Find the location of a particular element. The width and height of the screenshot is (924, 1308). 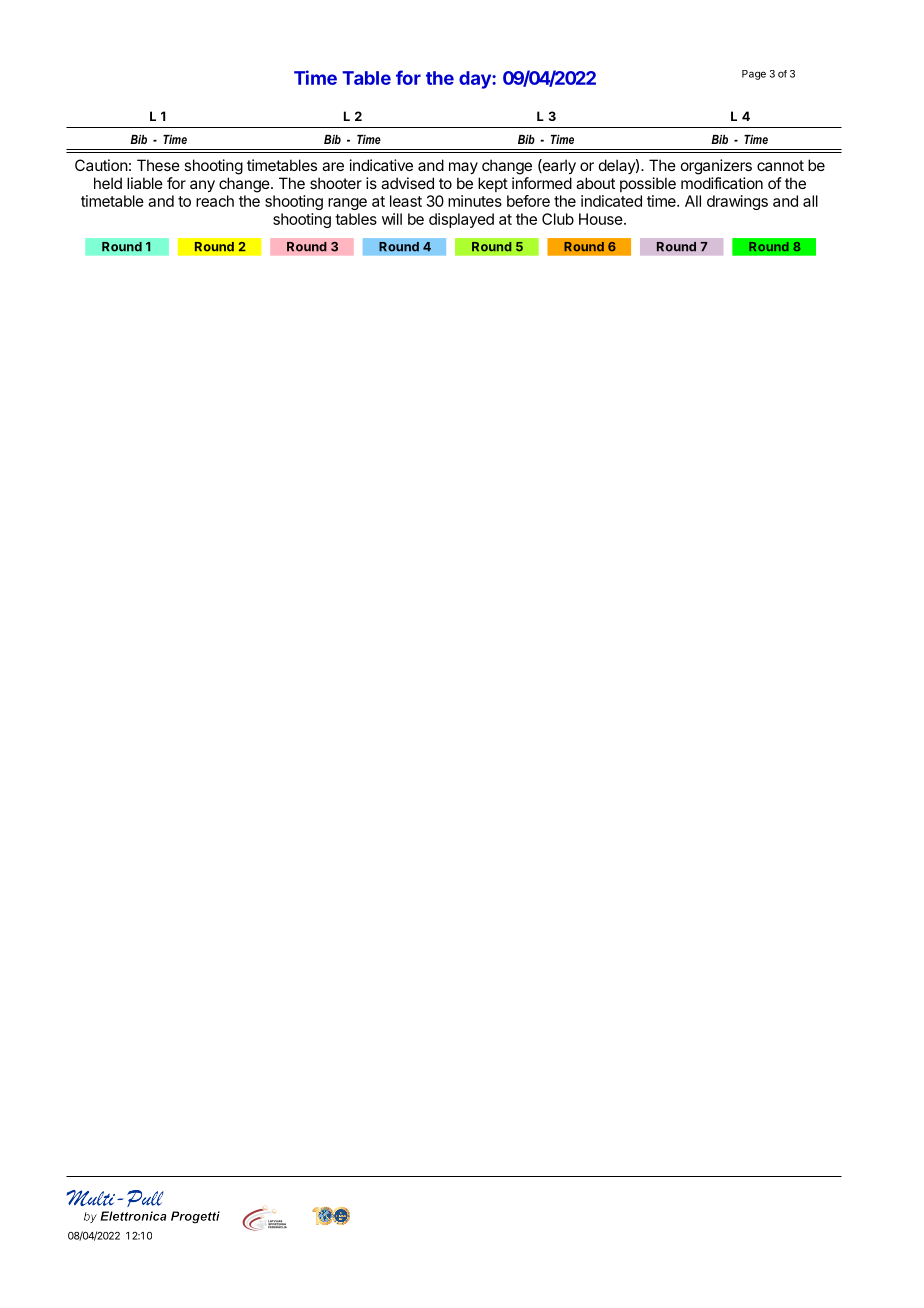

displayed is located at coordinates (461, 220).
